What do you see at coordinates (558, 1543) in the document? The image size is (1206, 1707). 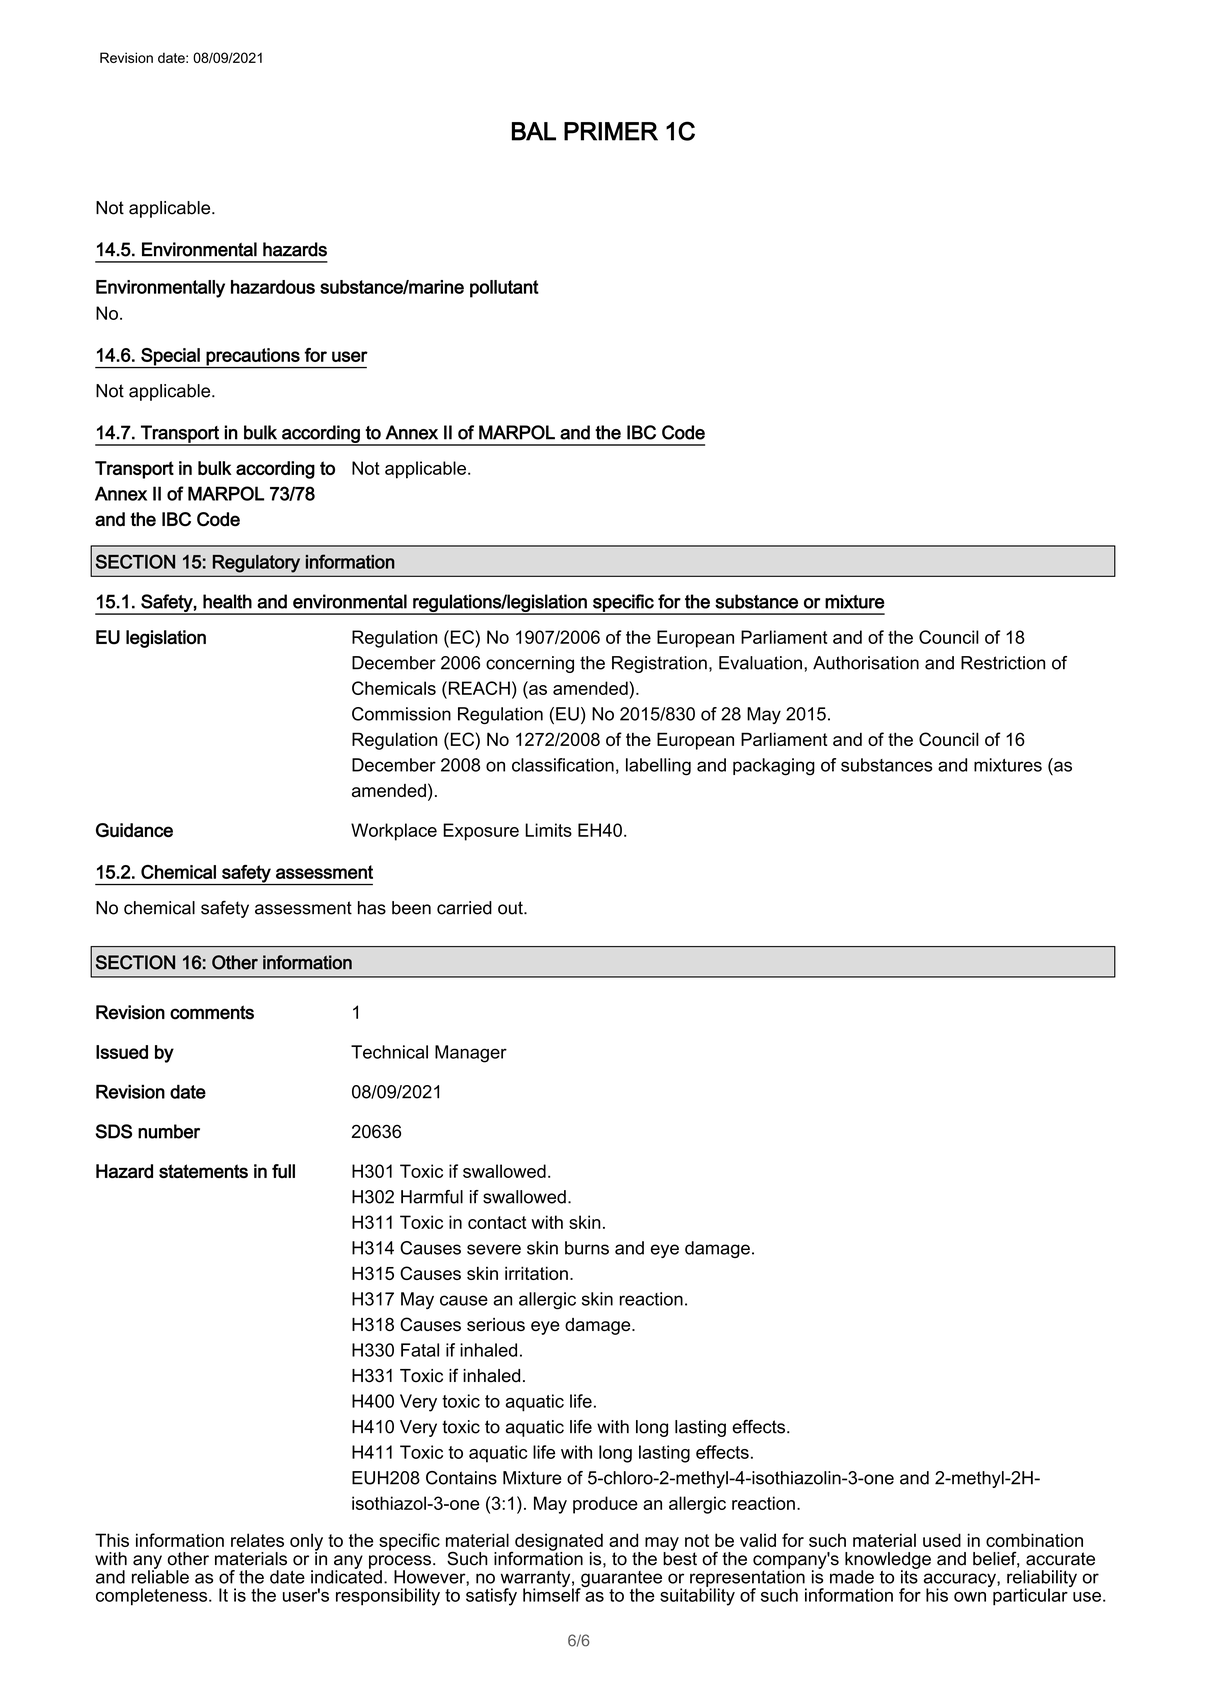 I see `designated` at bounding box center [558, 1543].
